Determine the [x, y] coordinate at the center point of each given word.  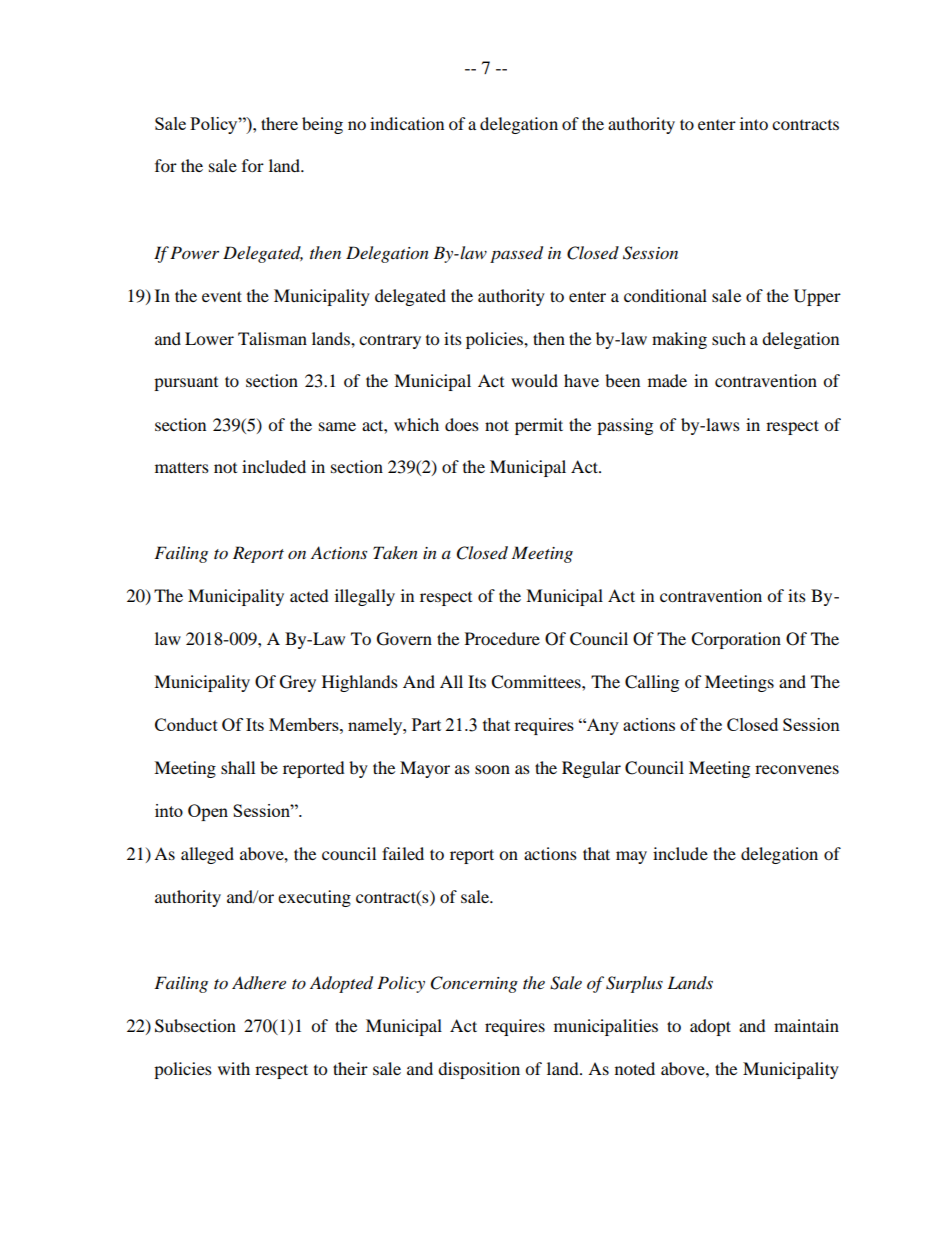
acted [309, 595]
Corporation [736, 640]
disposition [479, 1070]
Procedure [502, 638]
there [279, 123]
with [234, 1068]
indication [407, 123]
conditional [665, 295]
